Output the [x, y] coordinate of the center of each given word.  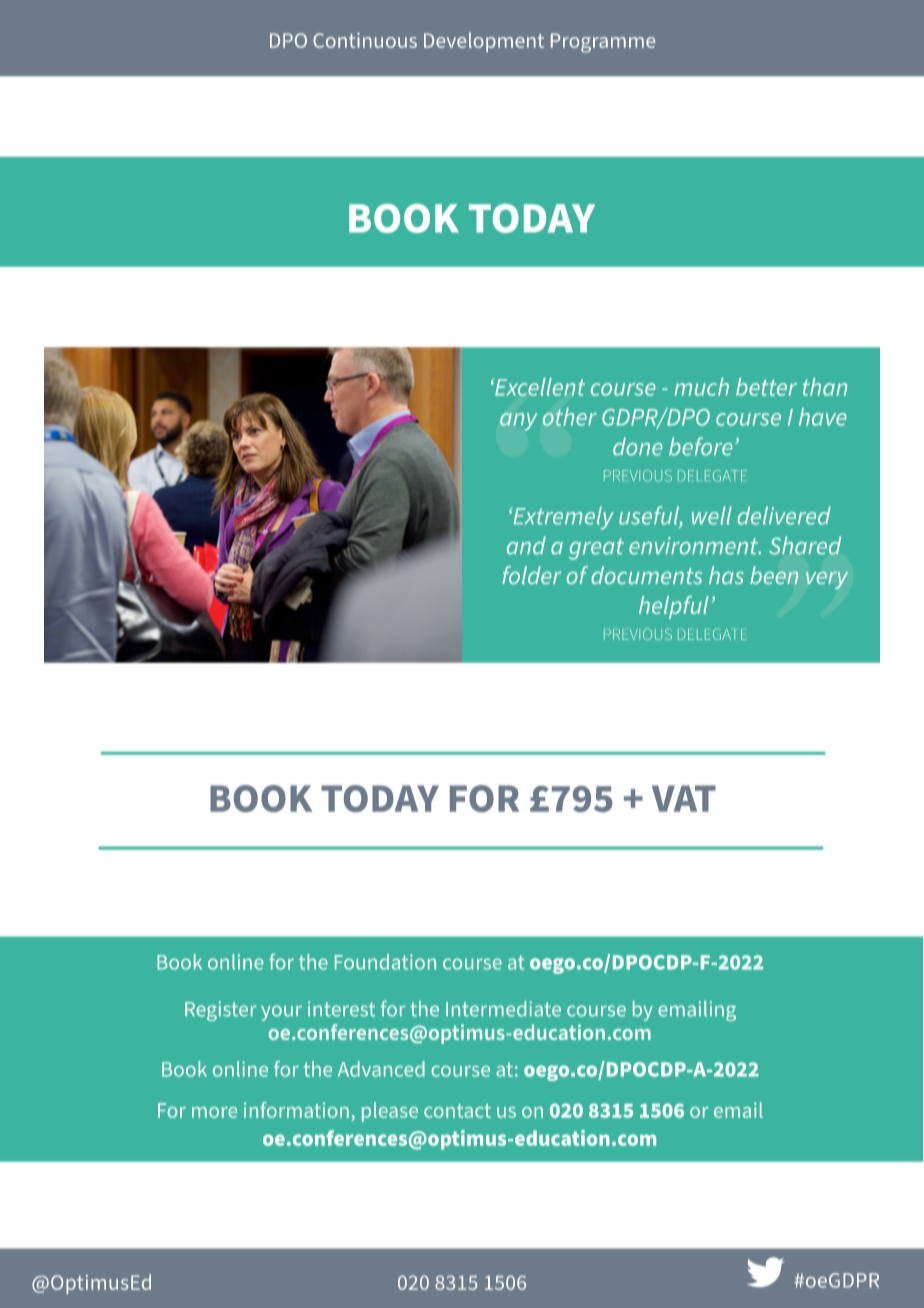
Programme [603, 43]
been [774, 575]
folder [532, 575]
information [296, 1110]
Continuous [365, 40]
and [526, 545]
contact [457, 1111]
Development [484, 42]
